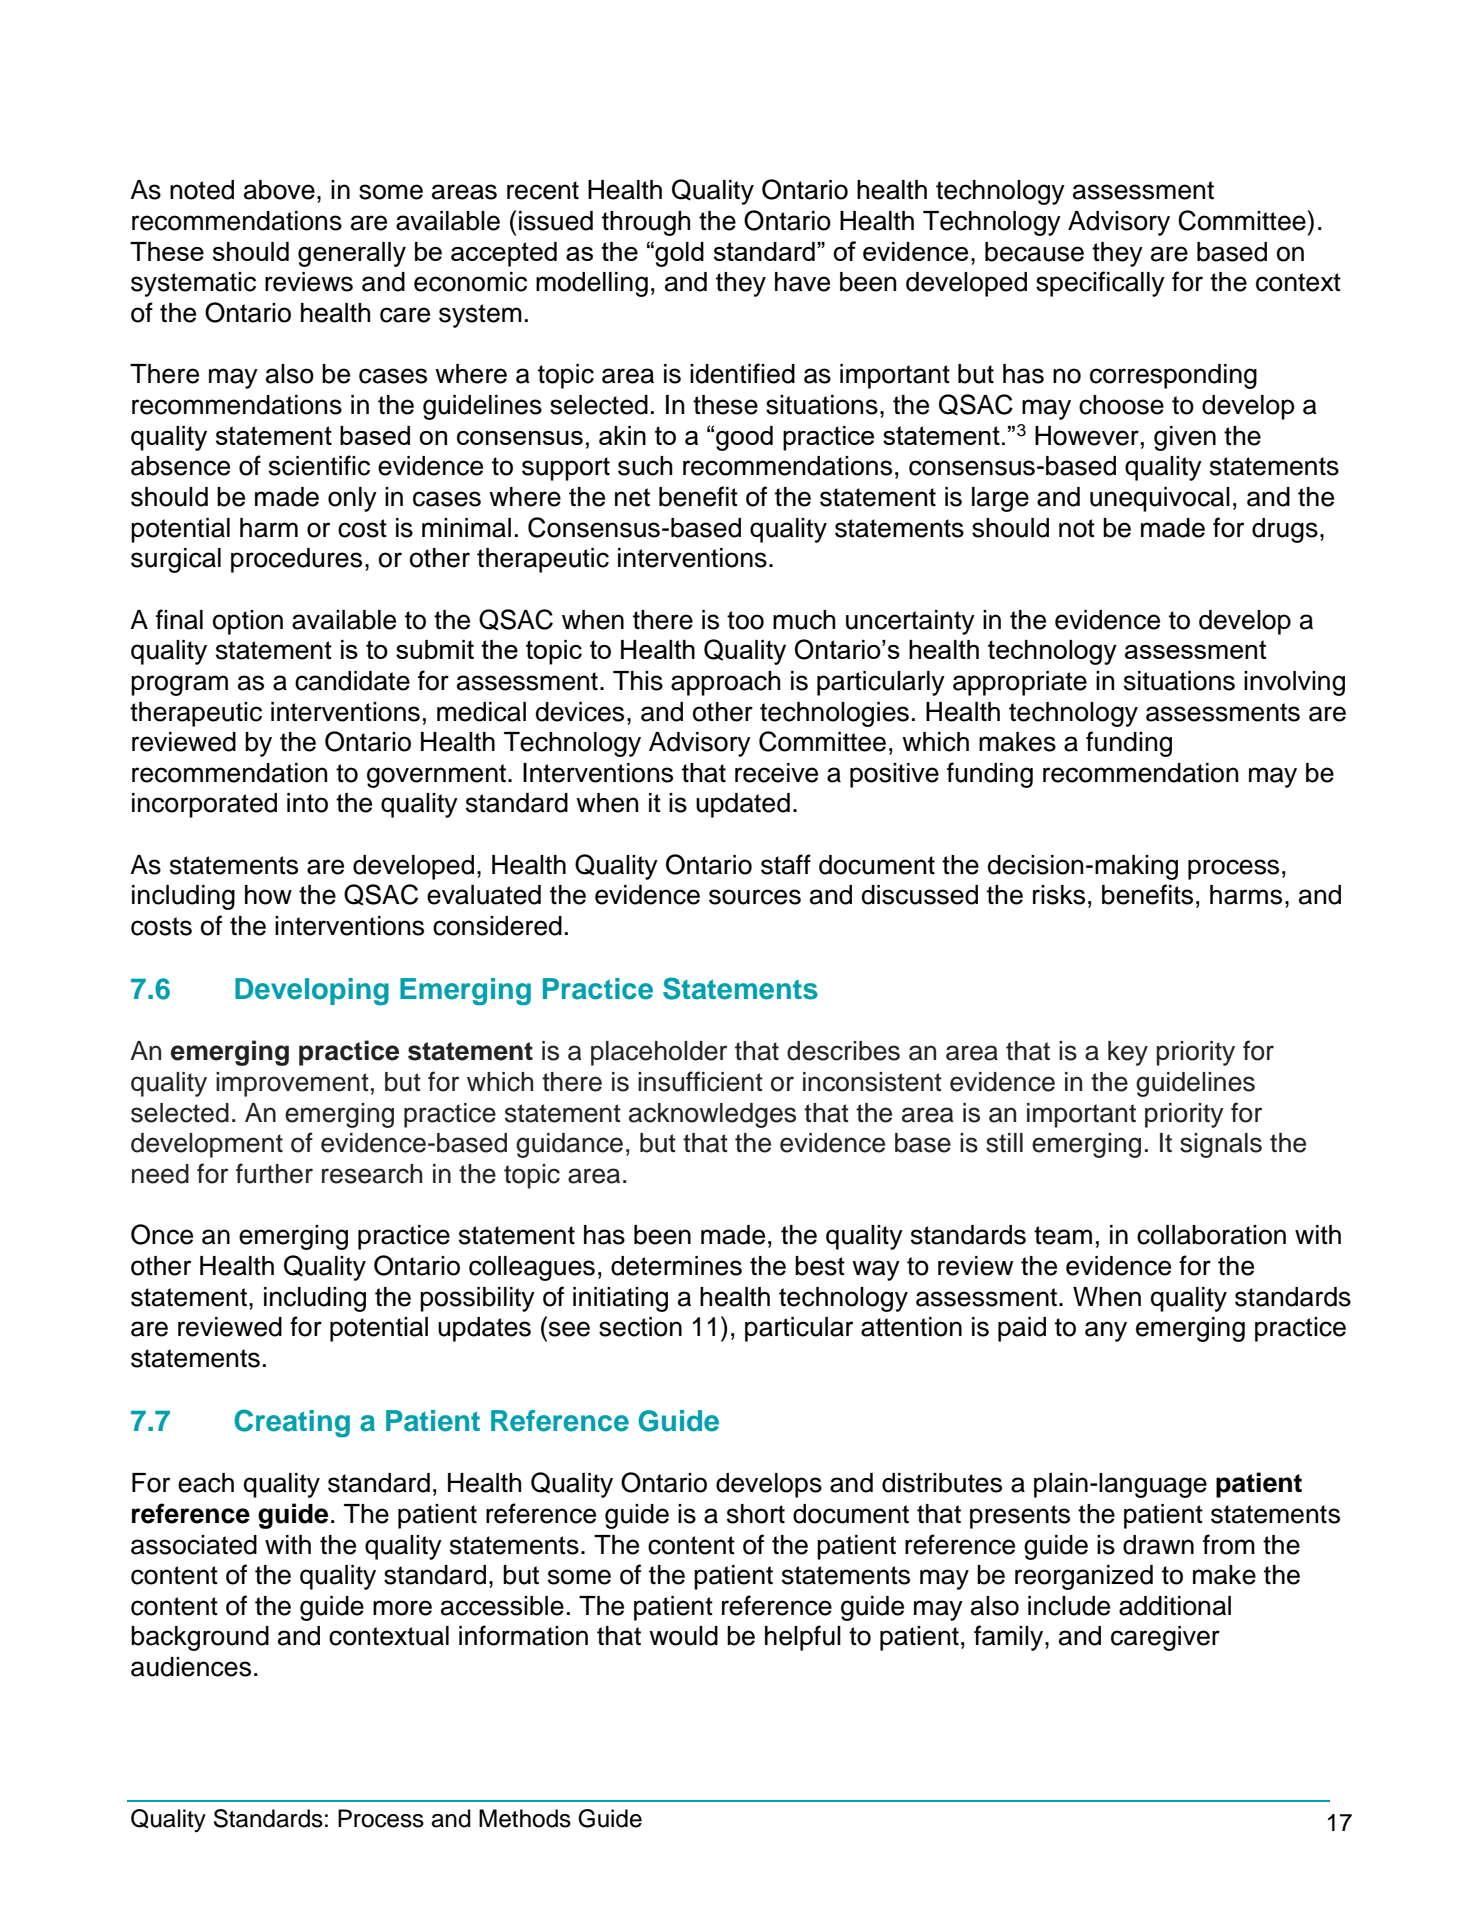 Image resolution: width=1483 pixels, height=1919 pixels. I want to click on improvement, so click(292, 1084).
